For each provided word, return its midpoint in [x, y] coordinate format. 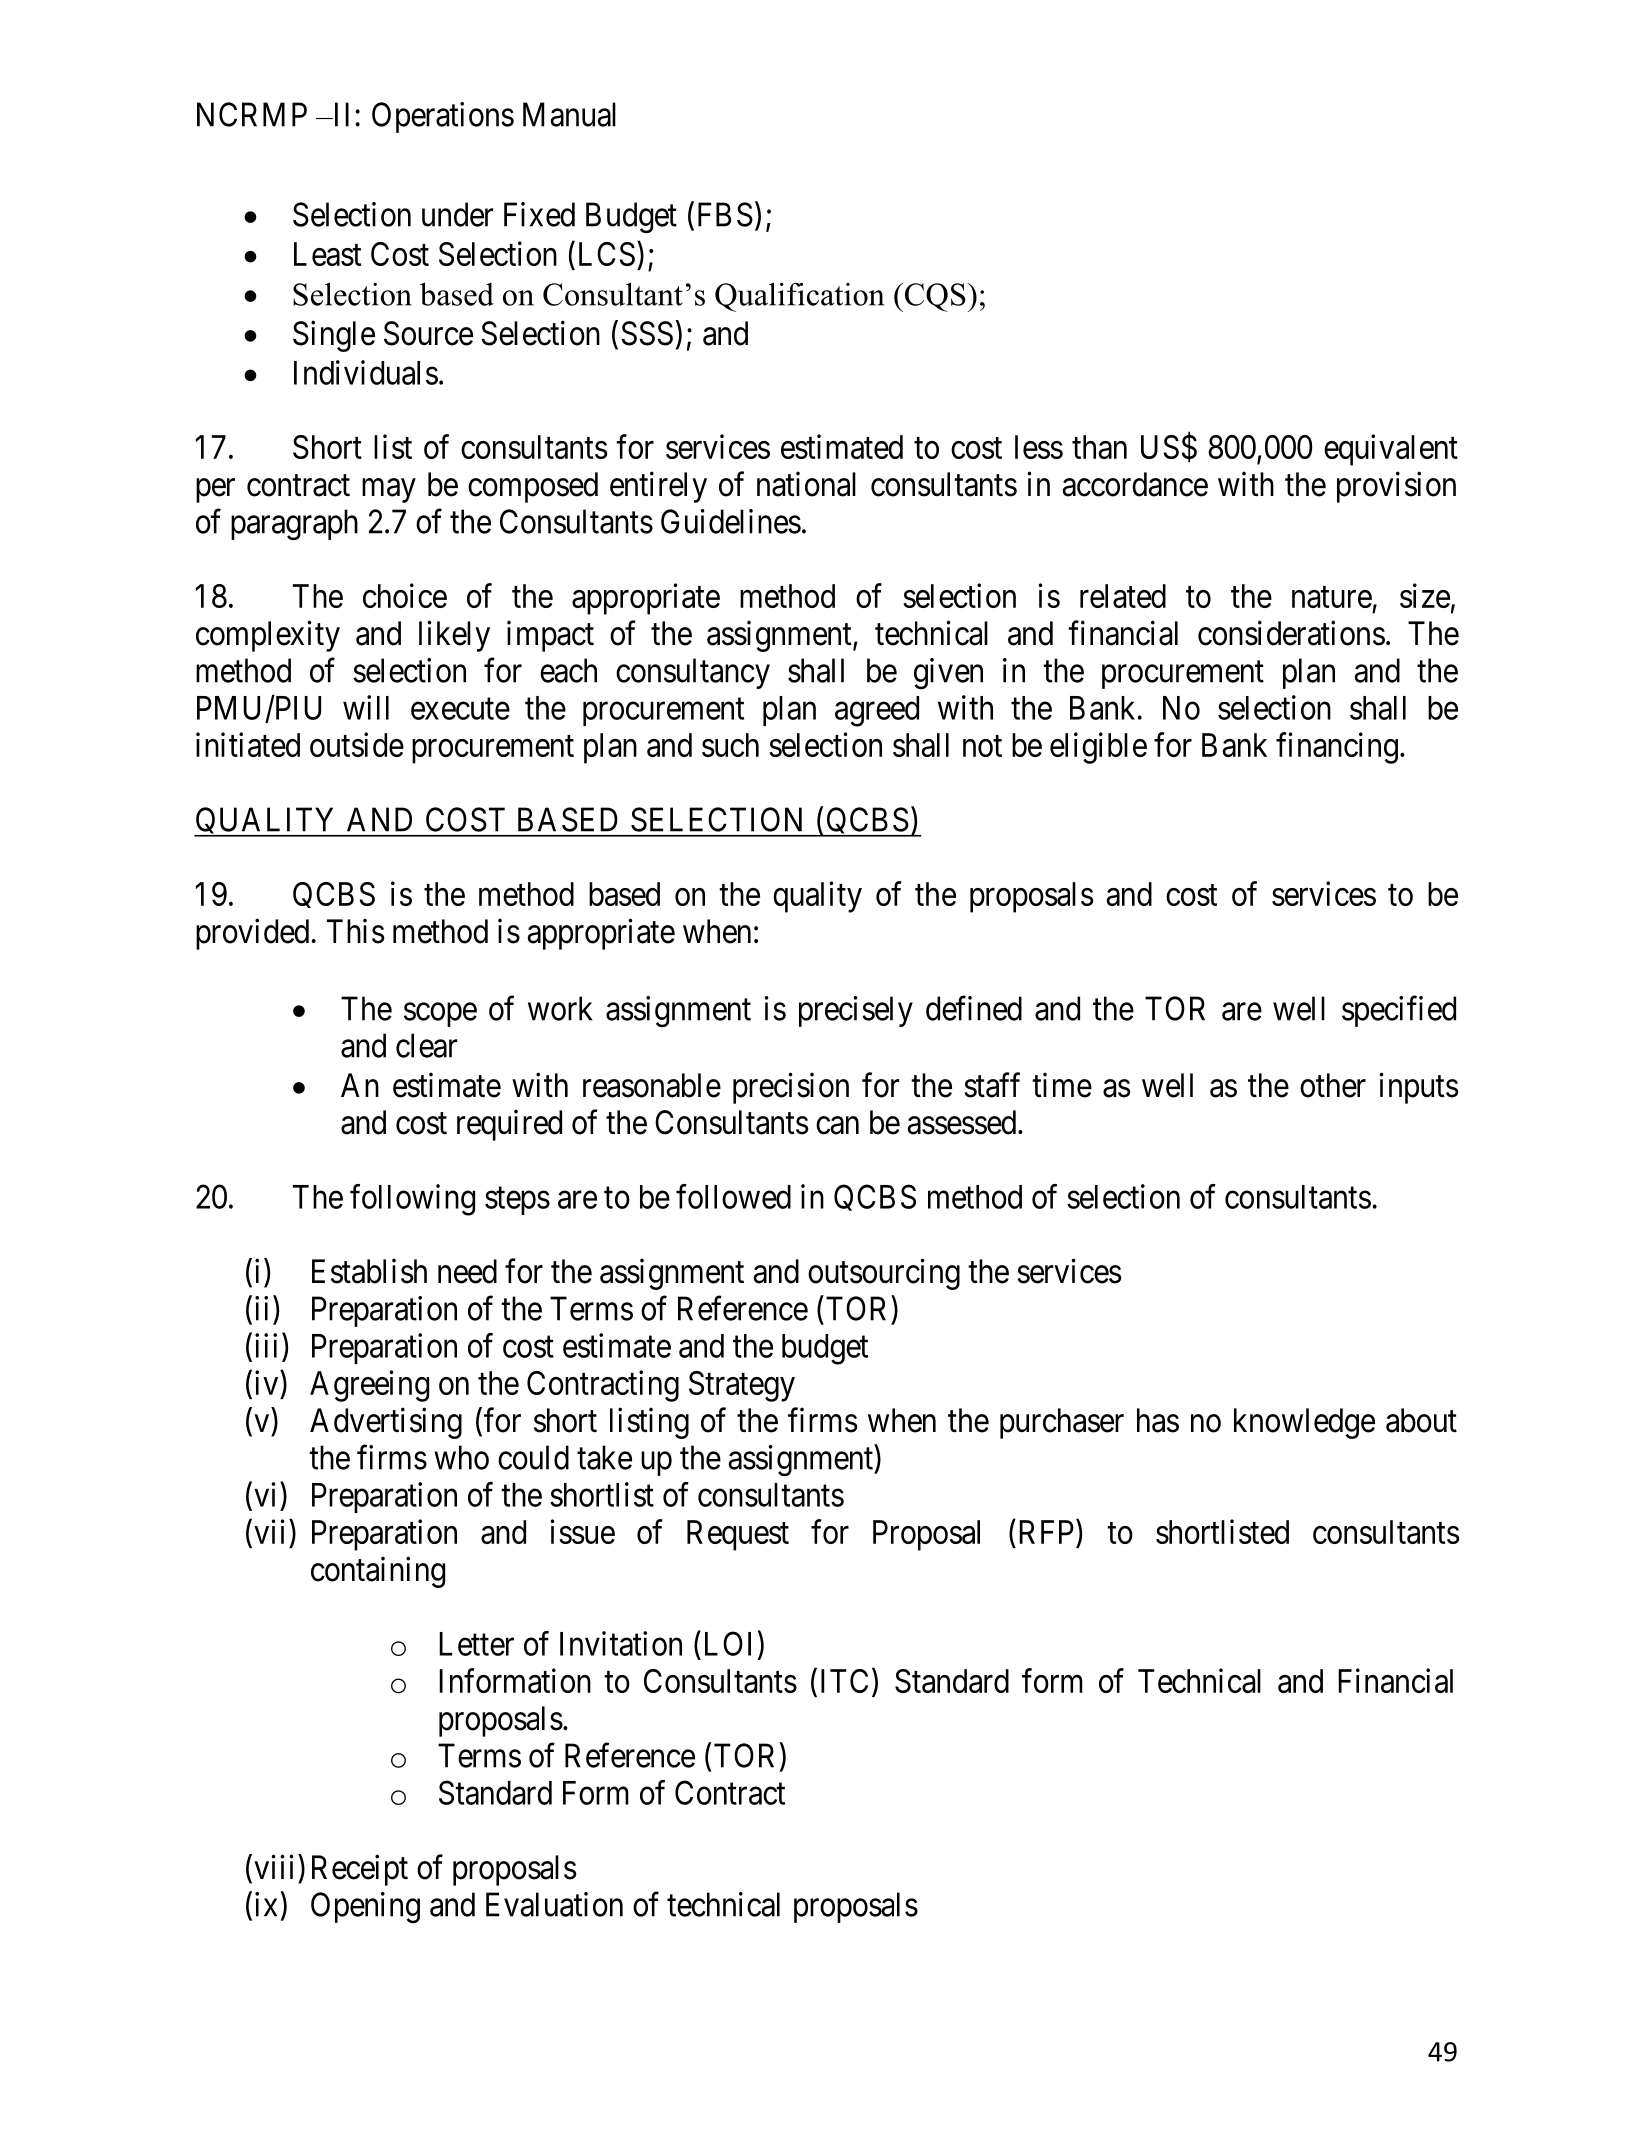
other [1333, 1085]
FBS [725, 214]
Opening [365, 1907]
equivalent [1391, 450]
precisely [856, 1011]
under [457, 214]
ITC [844, 1681]
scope [440, 1015]
